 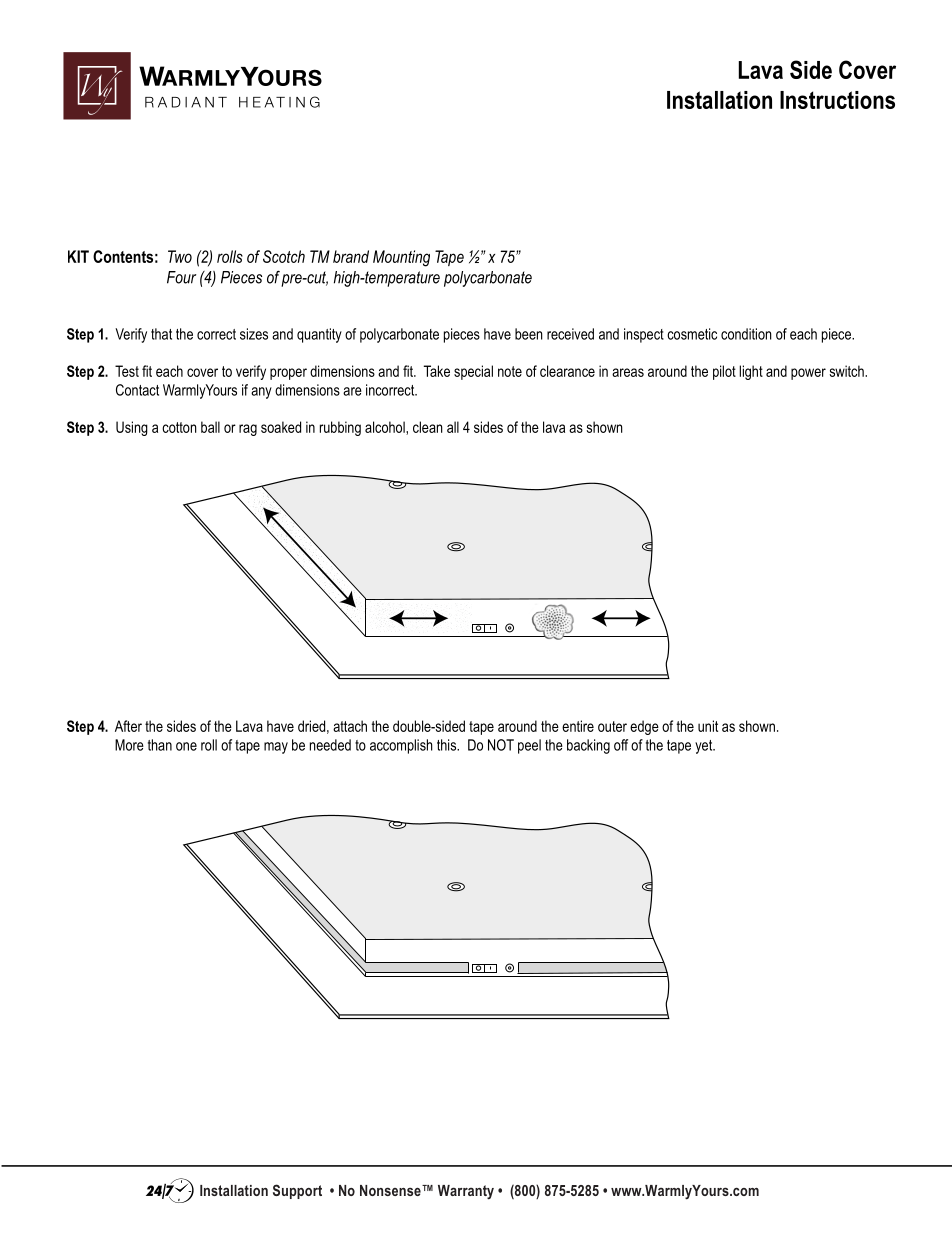 What do you see at coordinates (401, 258) in the page?
I see `Mounting` at bounding box center [401, 258].
